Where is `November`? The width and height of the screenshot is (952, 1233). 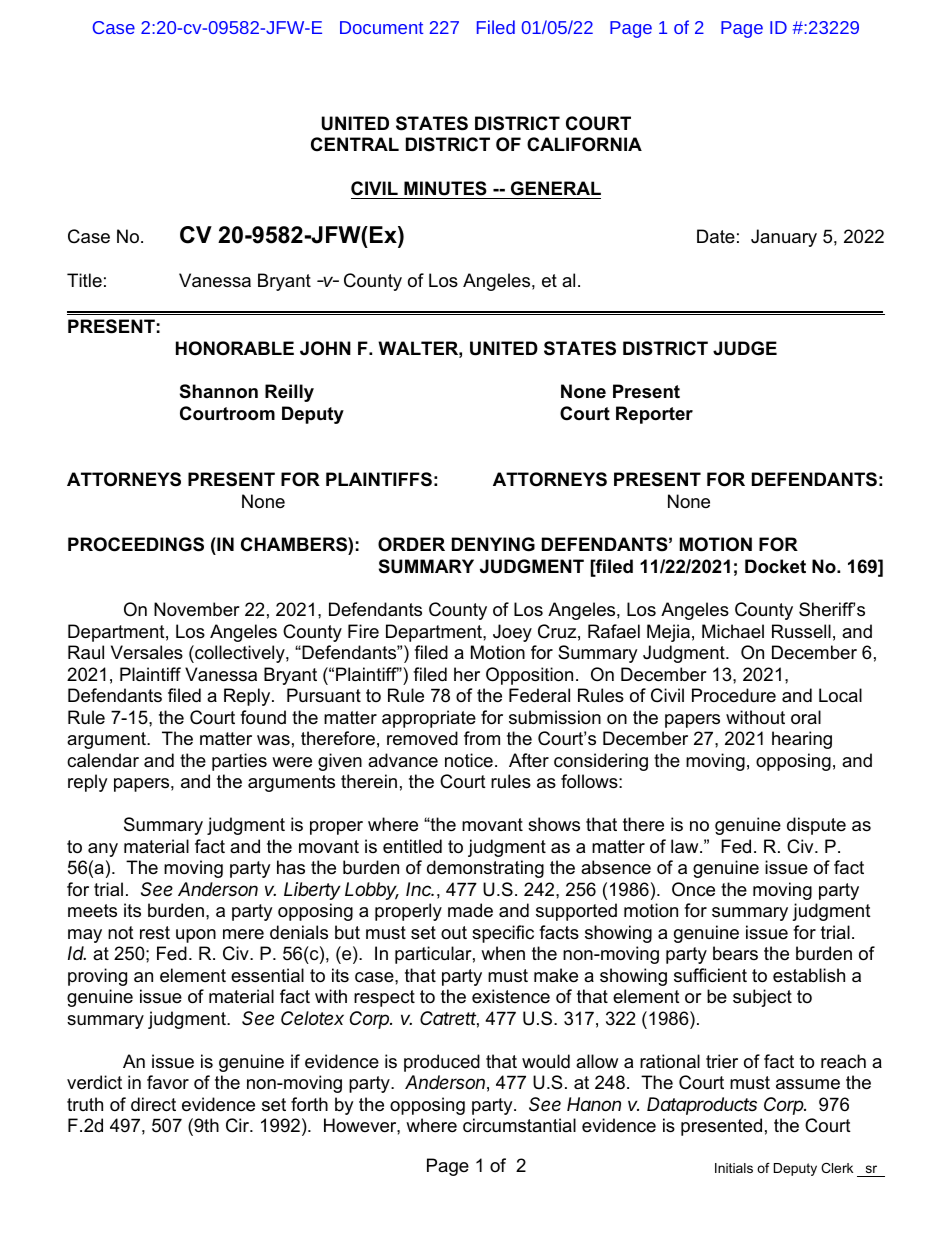
November is located at coordinates (197, 609).
